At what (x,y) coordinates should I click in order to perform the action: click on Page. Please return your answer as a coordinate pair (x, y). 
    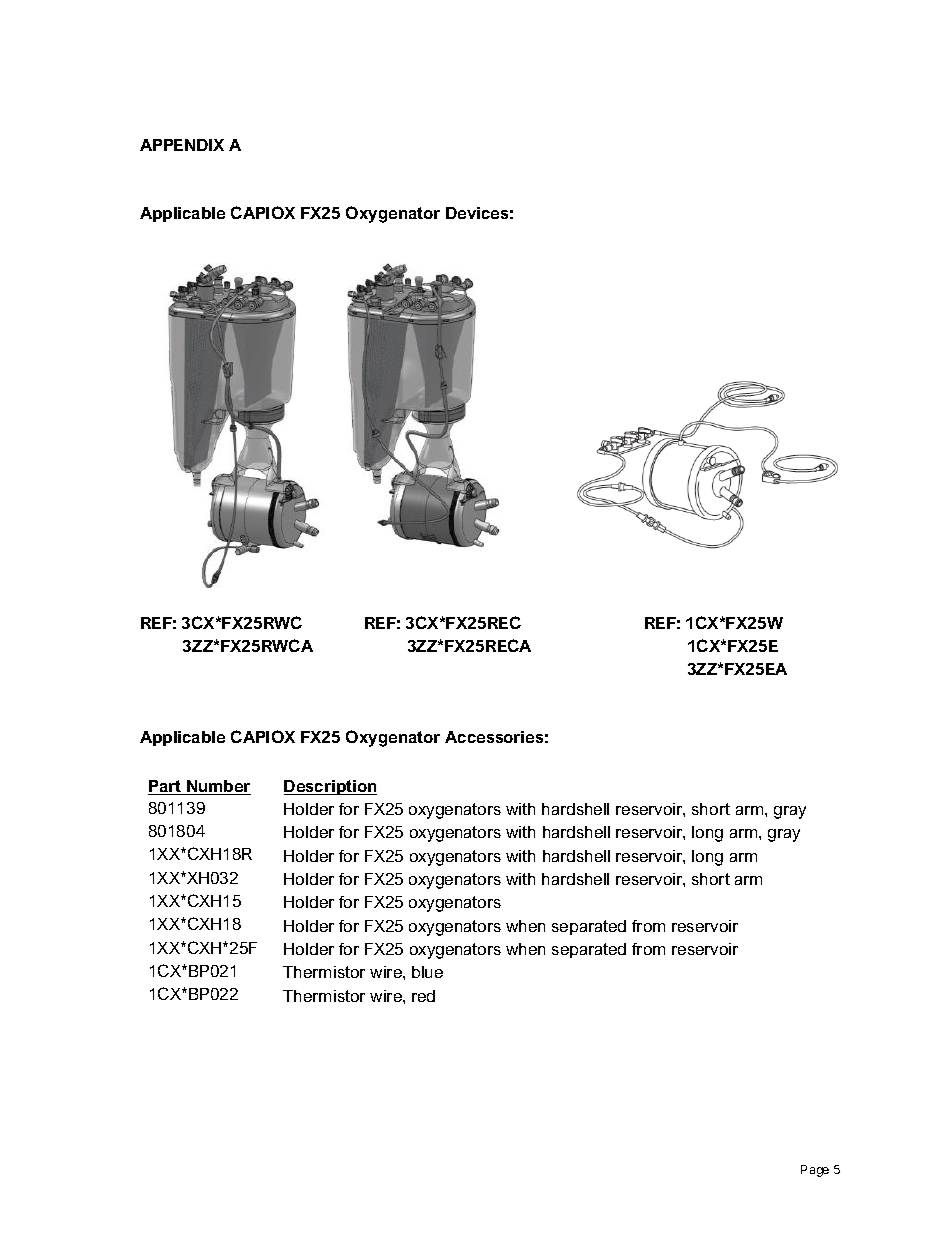
    Looking at the image, I should click on (815, 1171).
